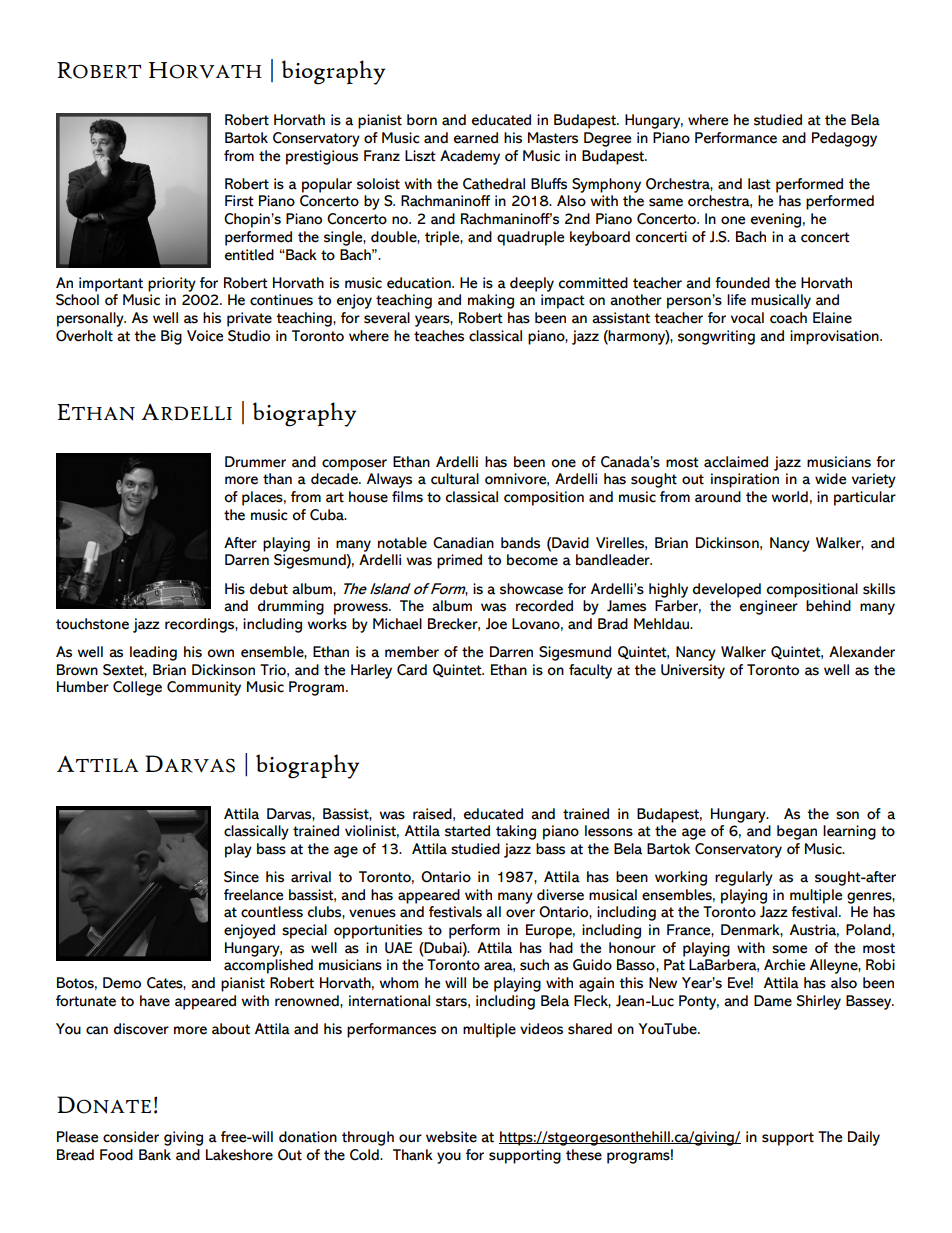 The height and width of the page is (1233, 952). I want to click on teaches, so click(439, 336).
